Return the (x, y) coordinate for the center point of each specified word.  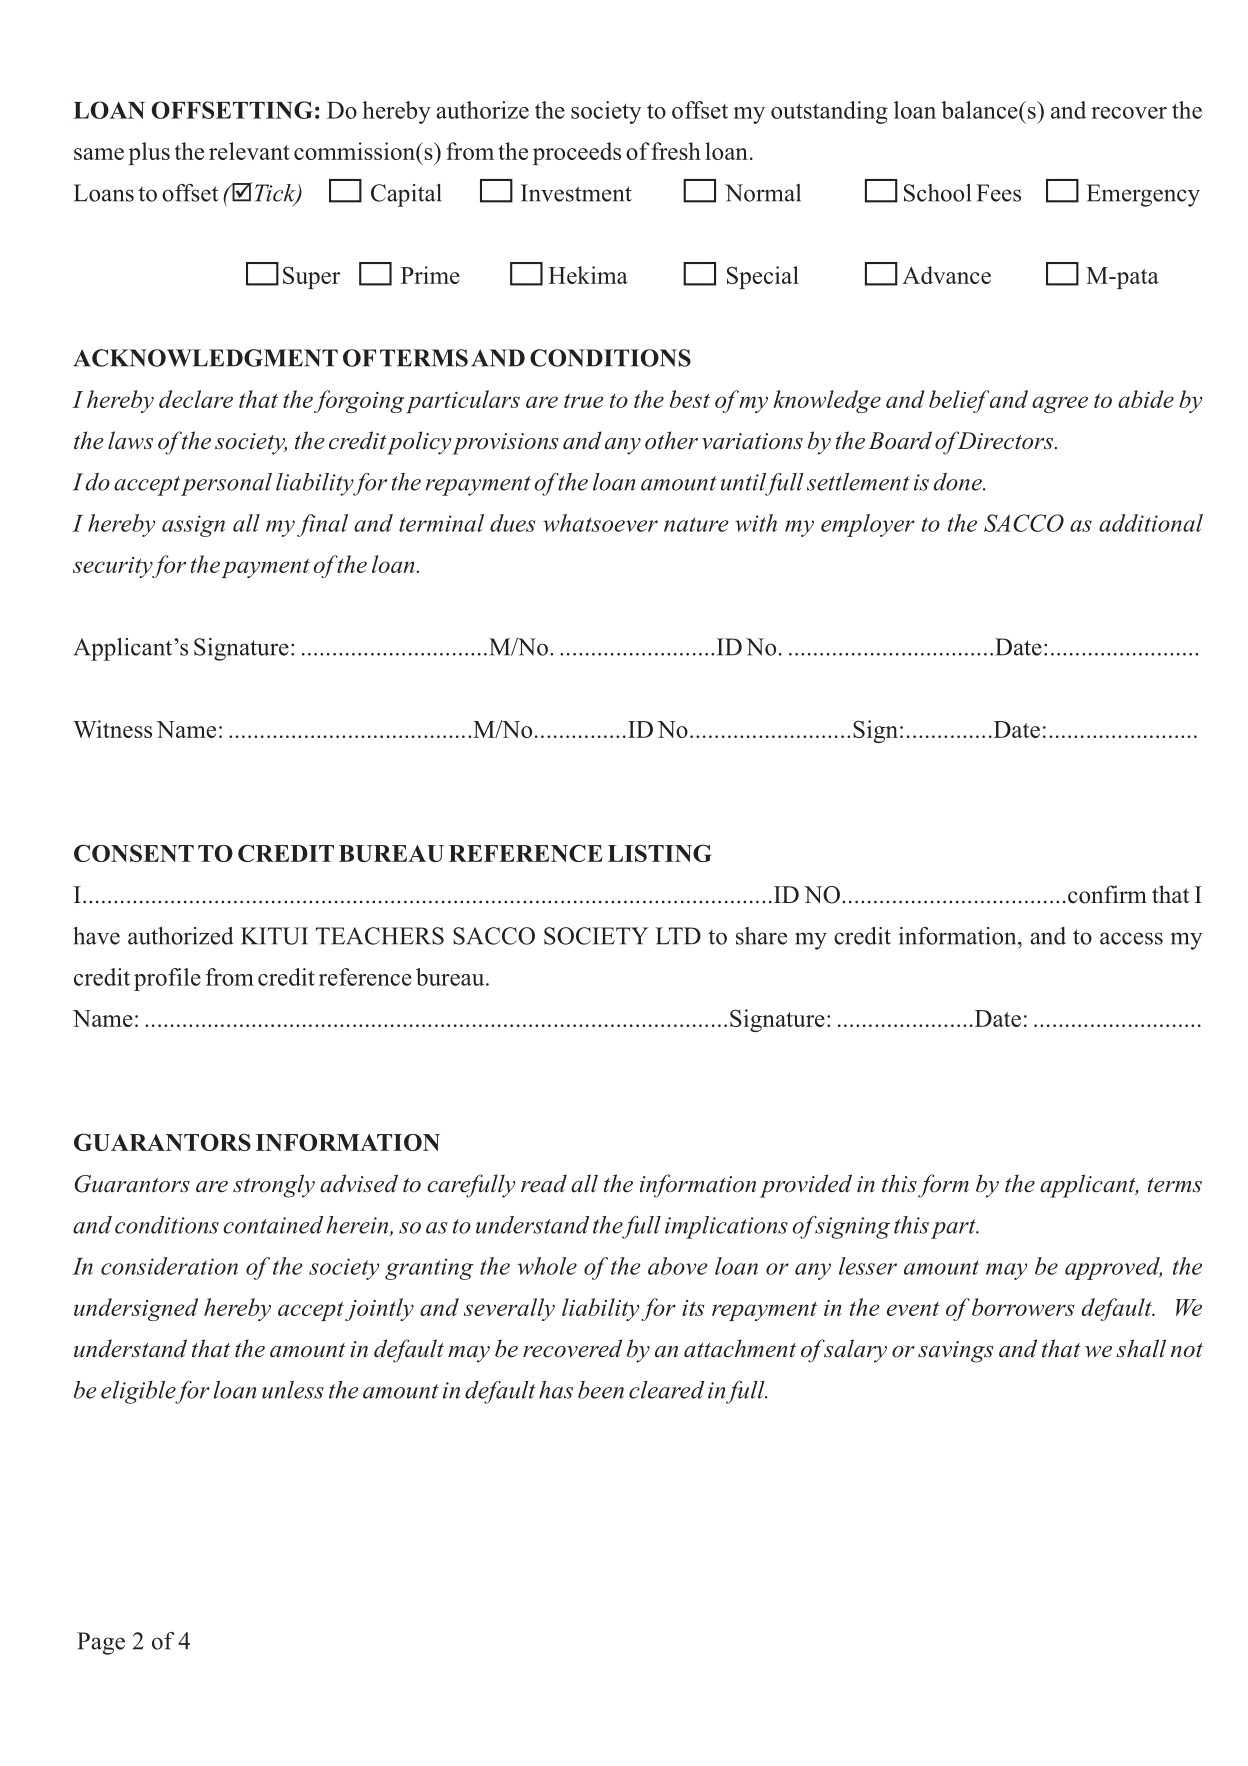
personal (226, 484)
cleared (666, 1390)
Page (101, 1643)
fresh (676, 151)
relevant (249, 151)
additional (1151, 523)
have (96, 936)
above (678, 1266)
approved (1113, 1268)
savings (956, 1352)
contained (273, 1225)
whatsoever (600, 523)
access (1131, 938)
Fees (998, 193)
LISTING (659, 853)
